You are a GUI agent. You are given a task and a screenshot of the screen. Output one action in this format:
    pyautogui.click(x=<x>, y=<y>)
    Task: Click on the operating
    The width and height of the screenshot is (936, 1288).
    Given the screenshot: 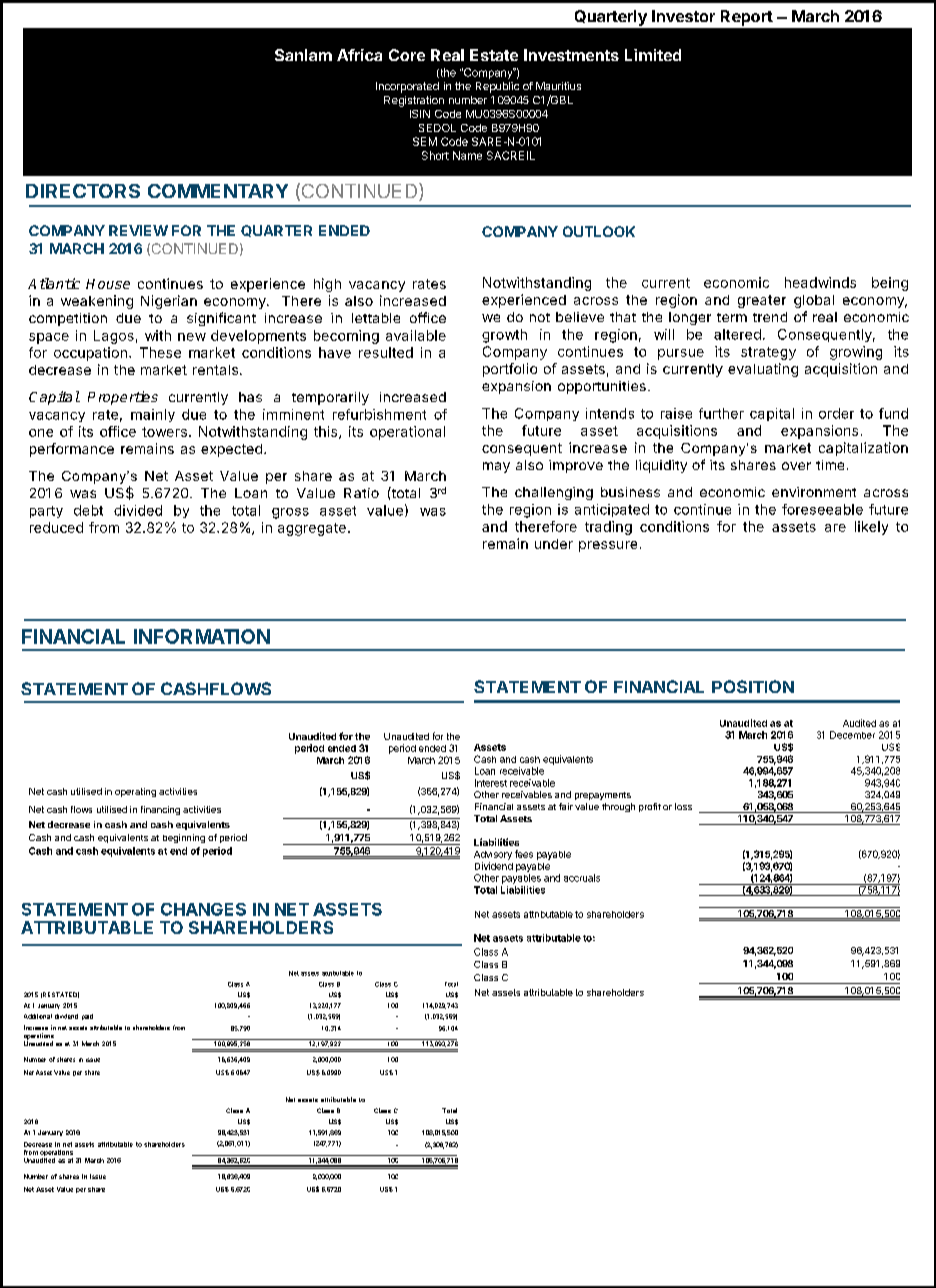 What is the action you would take?
    pyautogui.click(x=135, y=792)
